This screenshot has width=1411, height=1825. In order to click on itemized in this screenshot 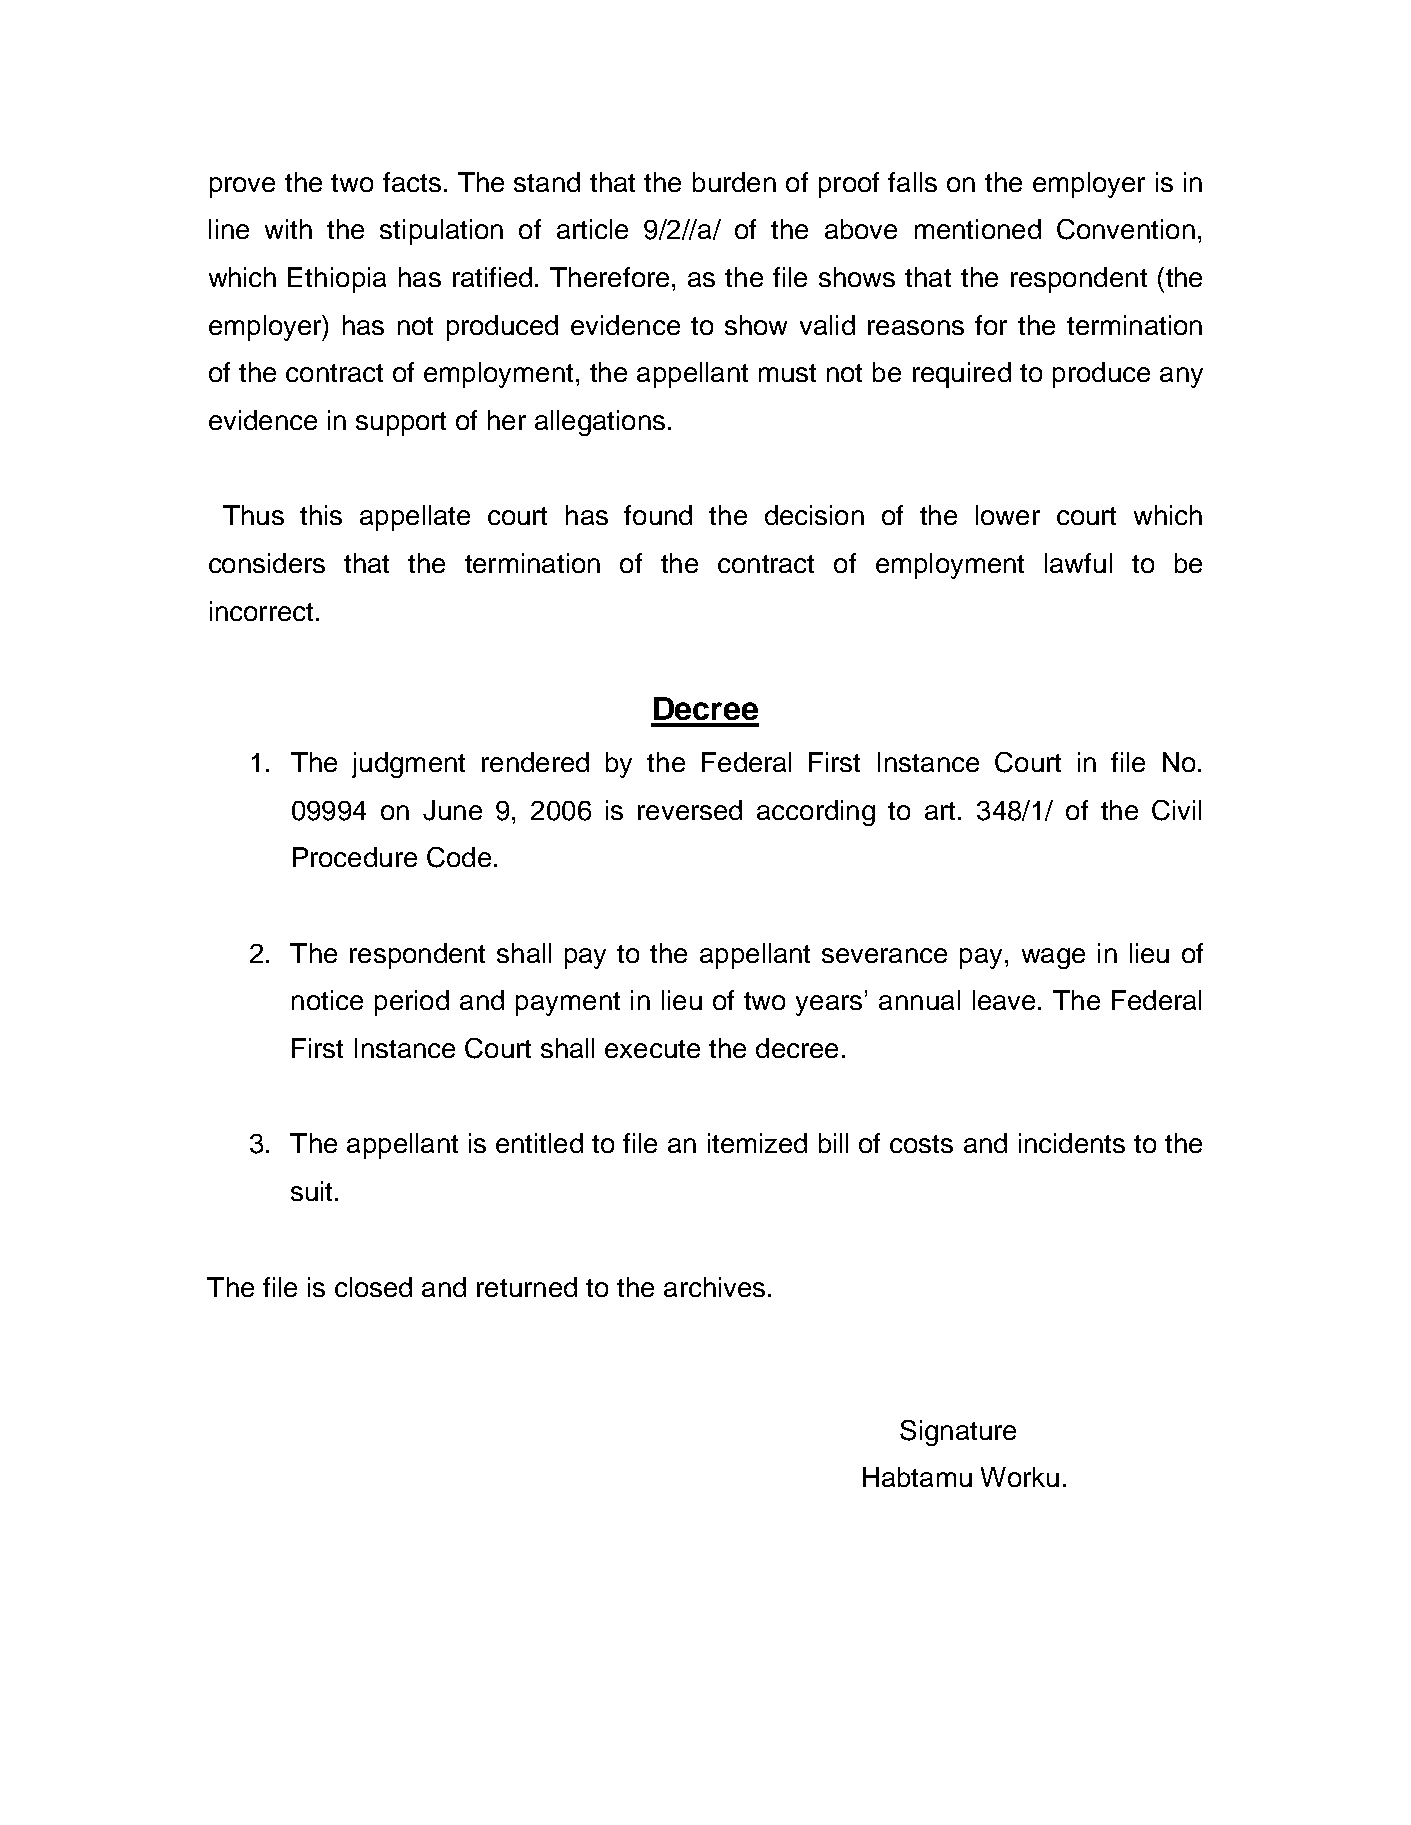, I will do `click(757, 1143)`.
